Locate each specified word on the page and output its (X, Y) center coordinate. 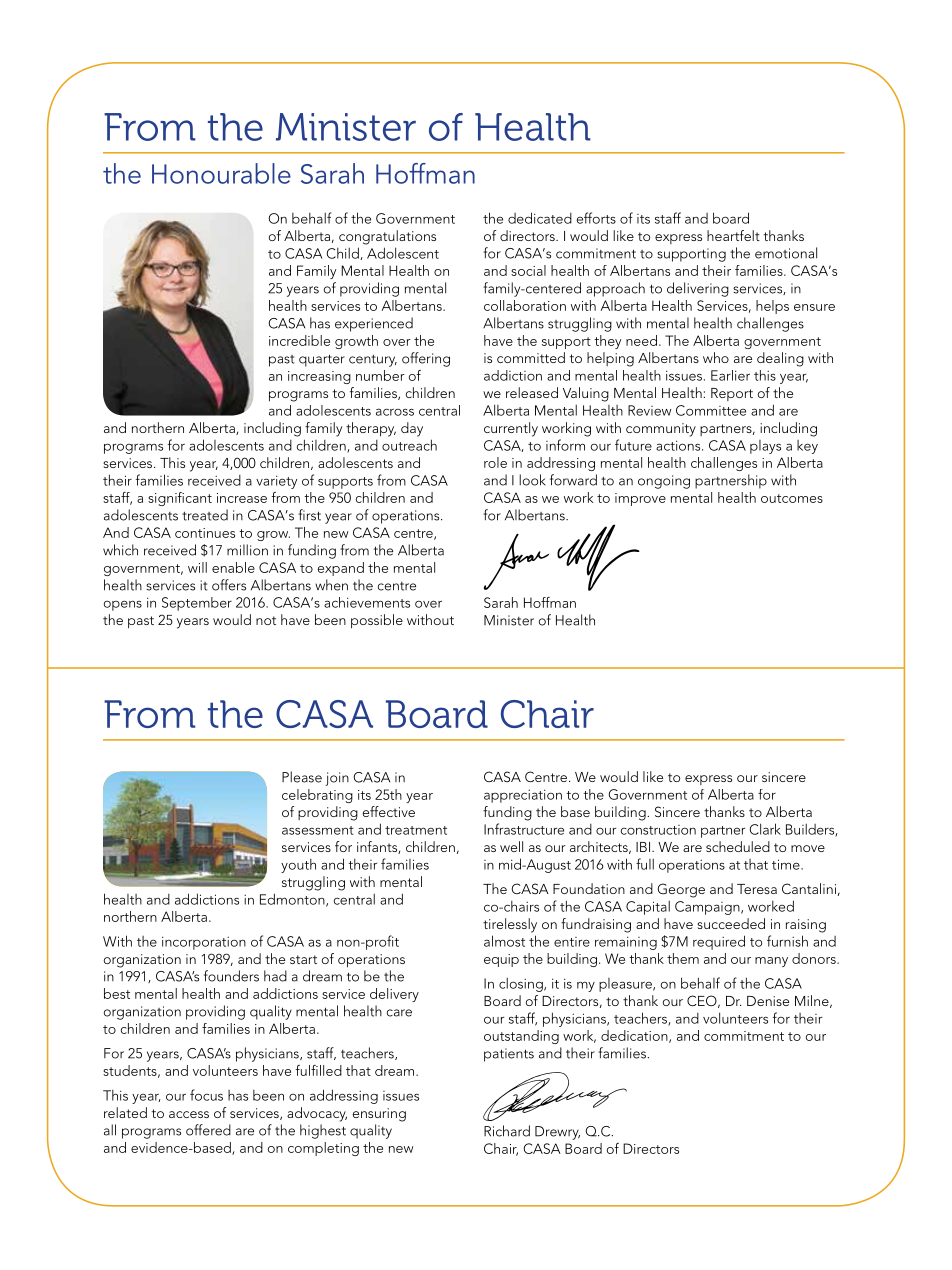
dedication (635, 1036)
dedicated (540, 218)
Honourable (221, 173)
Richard (507, 1131)
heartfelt (733, 235)
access (189, 1114)
